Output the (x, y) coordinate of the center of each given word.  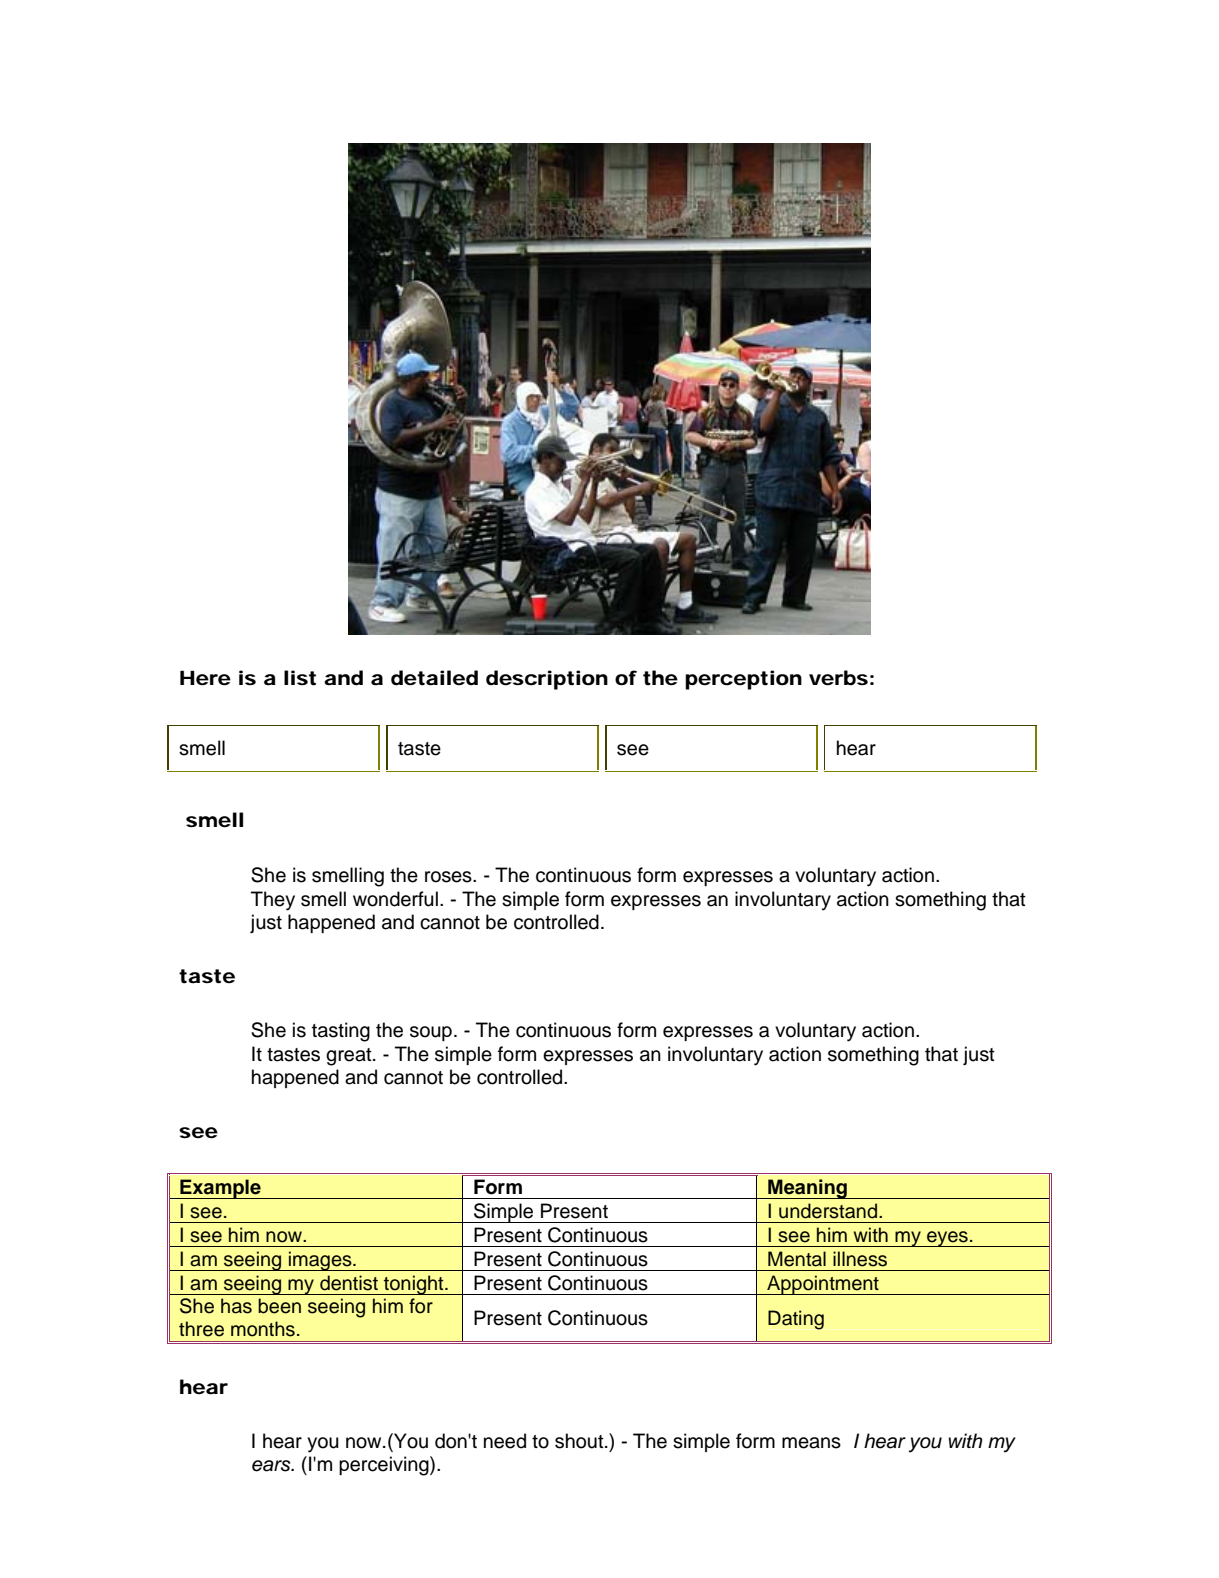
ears (272, 1466)
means (811, 1443)
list (300, 678)
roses (449, 877)
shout (580, 1441)
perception (743, 680)
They (273, 901)
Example (220, 1189)
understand (828, 1211)
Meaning (807, 1189)
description (547, 680)
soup (431, 1033)
